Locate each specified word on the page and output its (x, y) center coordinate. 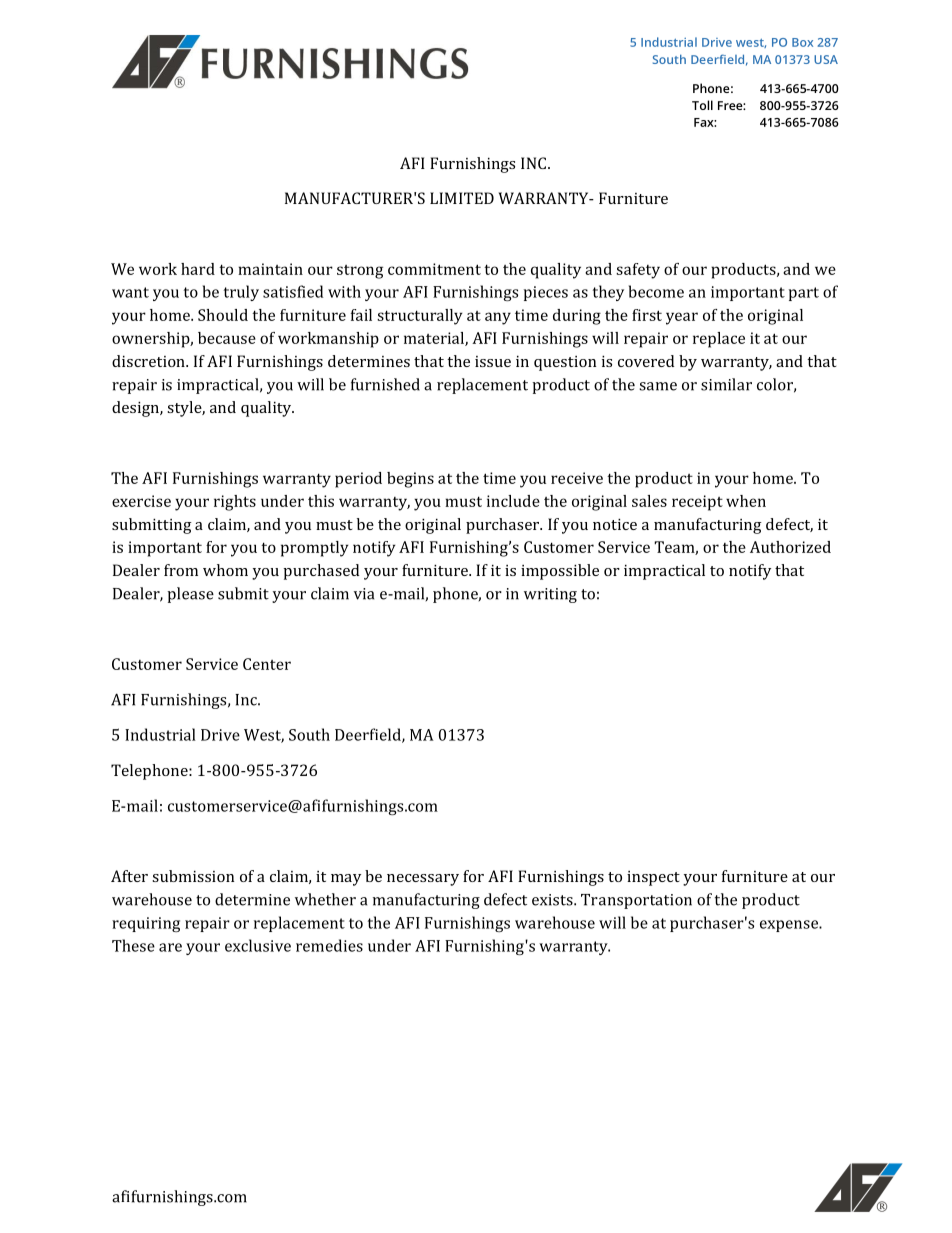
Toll (702, 105)
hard (198, 269)
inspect (653, 878)
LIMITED (462, 198)
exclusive (258, 945)
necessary (423, 880)
